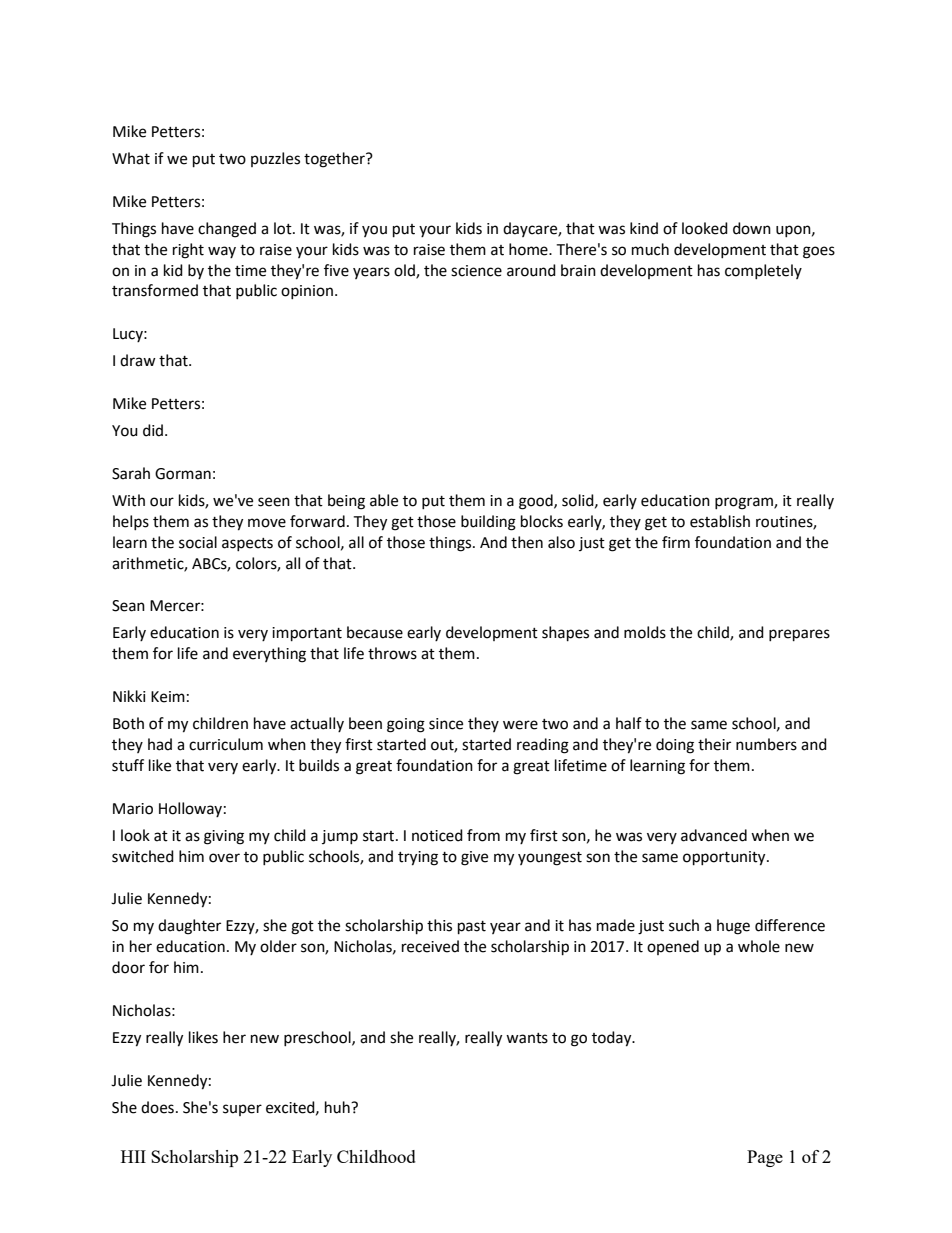  Describe the element at coordinates (242, 1110) in the screenshot. I see `super` at that location.
